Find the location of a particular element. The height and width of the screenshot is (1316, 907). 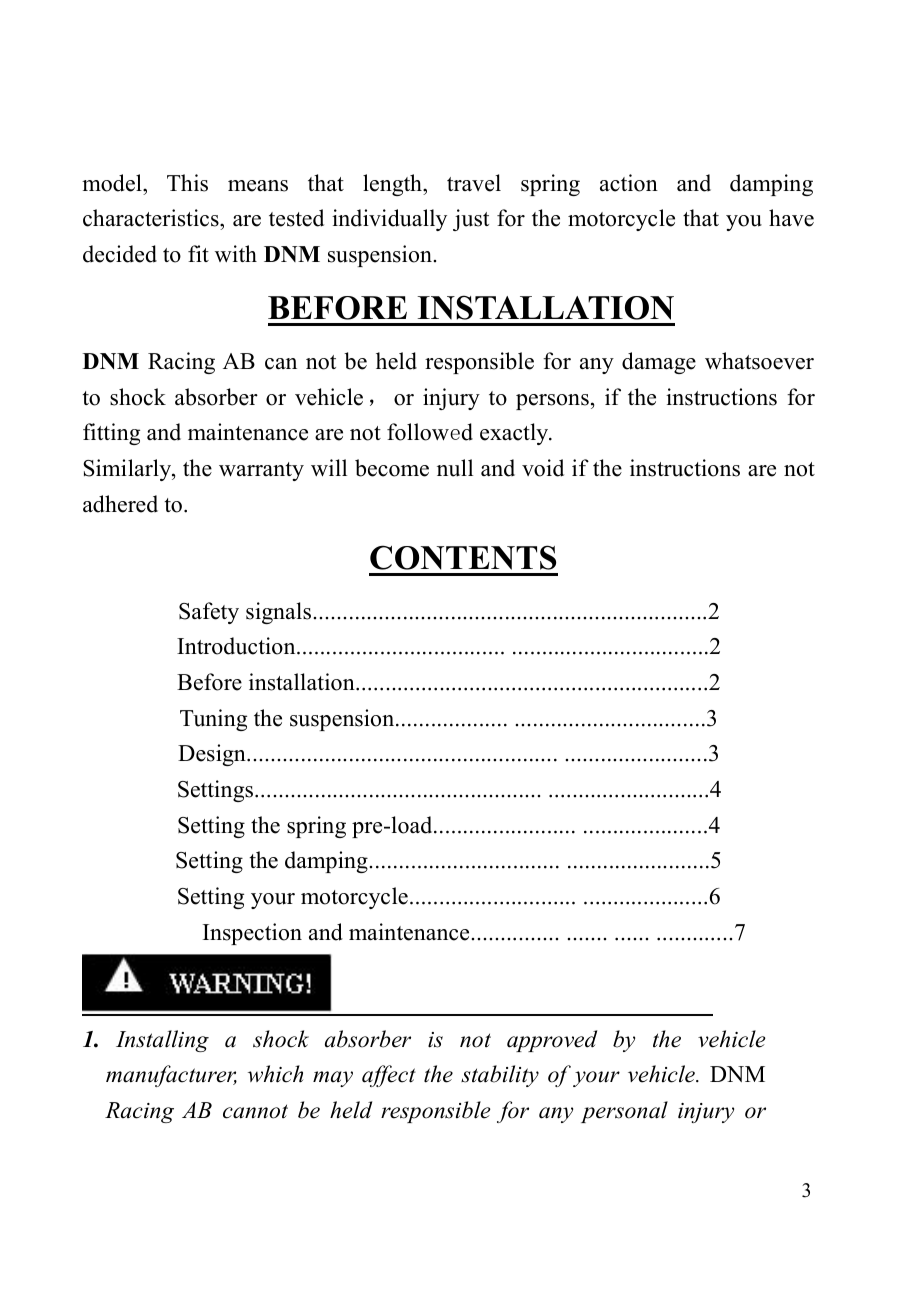

damage is located at coordinates (659, 363).
